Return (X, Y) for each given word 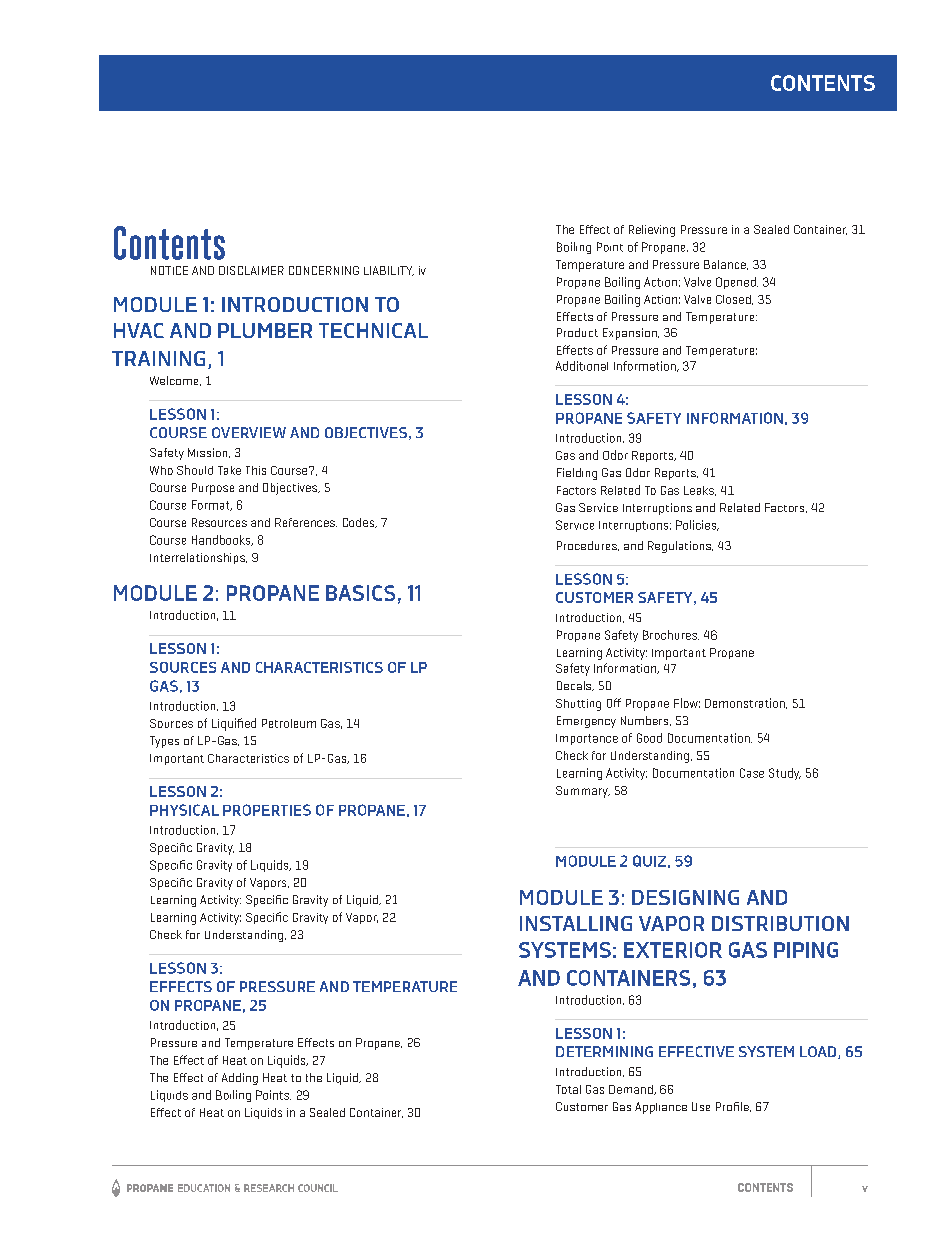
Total (568, 1089)
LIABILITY (389, 271)
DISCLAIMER (251, 270)
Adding (240, 1079)
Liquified (234, 724)
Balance (726, 265)
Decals (575, 686)
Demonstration (746, 703)
